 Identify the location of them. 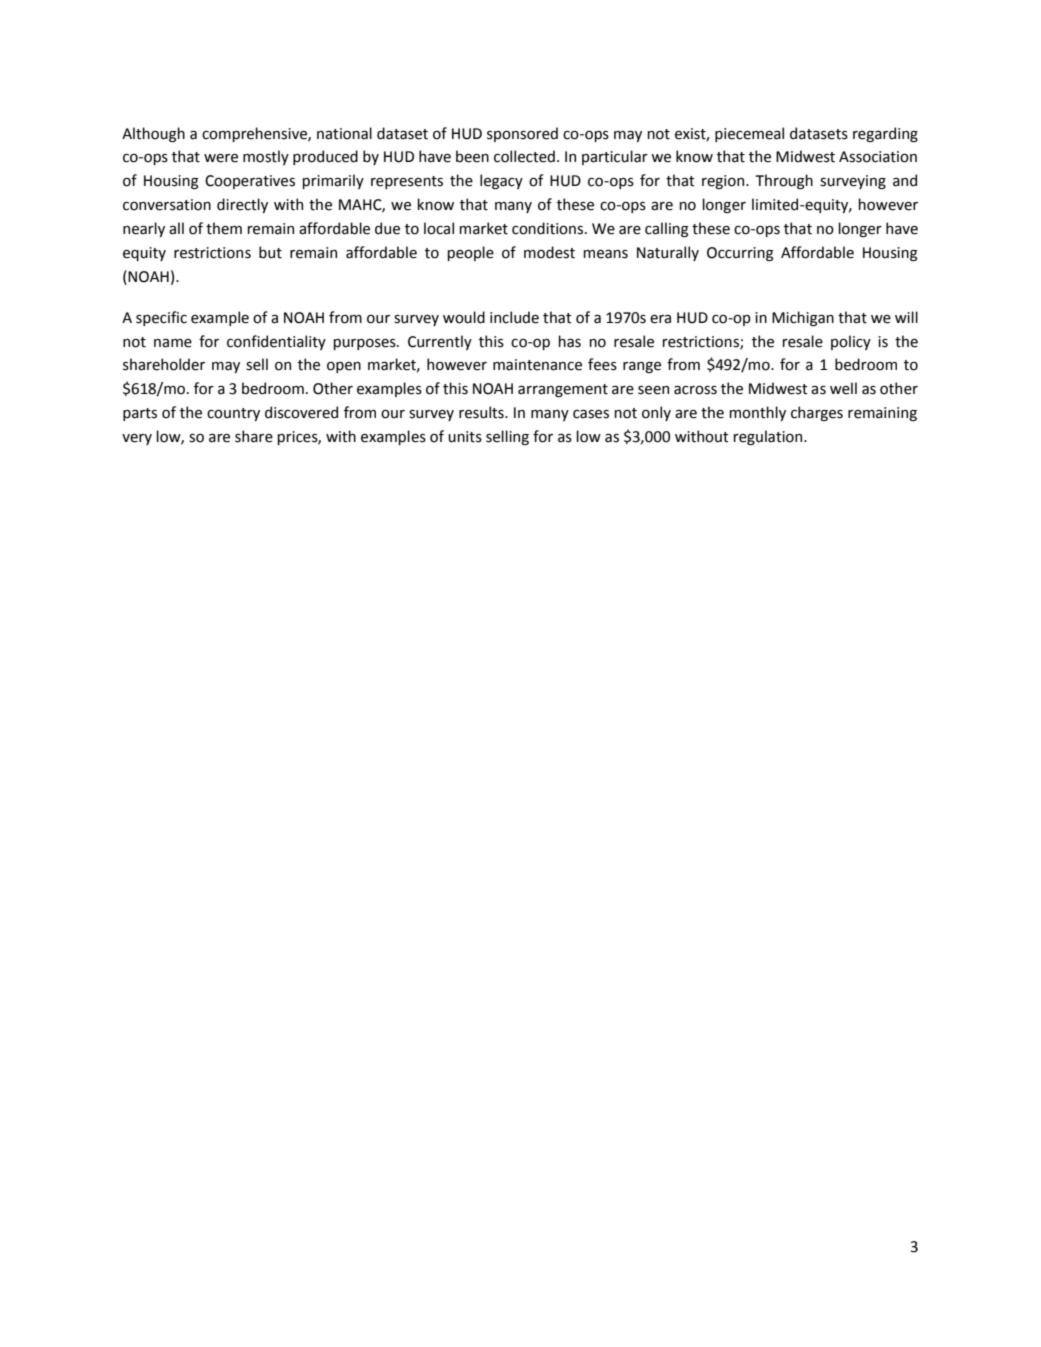
(224, 228).
